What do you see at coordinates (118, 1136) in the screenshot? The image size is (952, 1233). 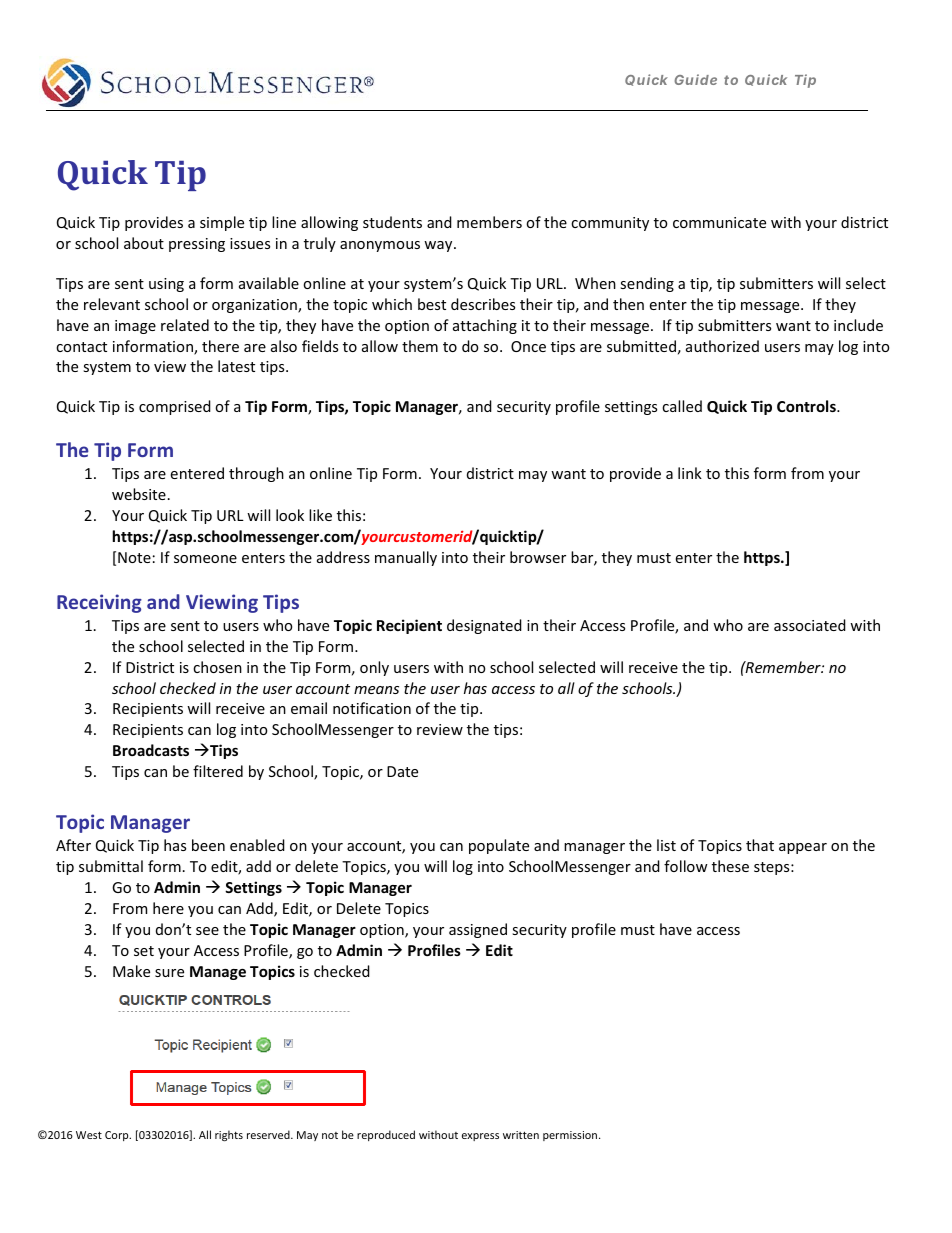 I see `Corp` at bounding box center [118, 1136].
